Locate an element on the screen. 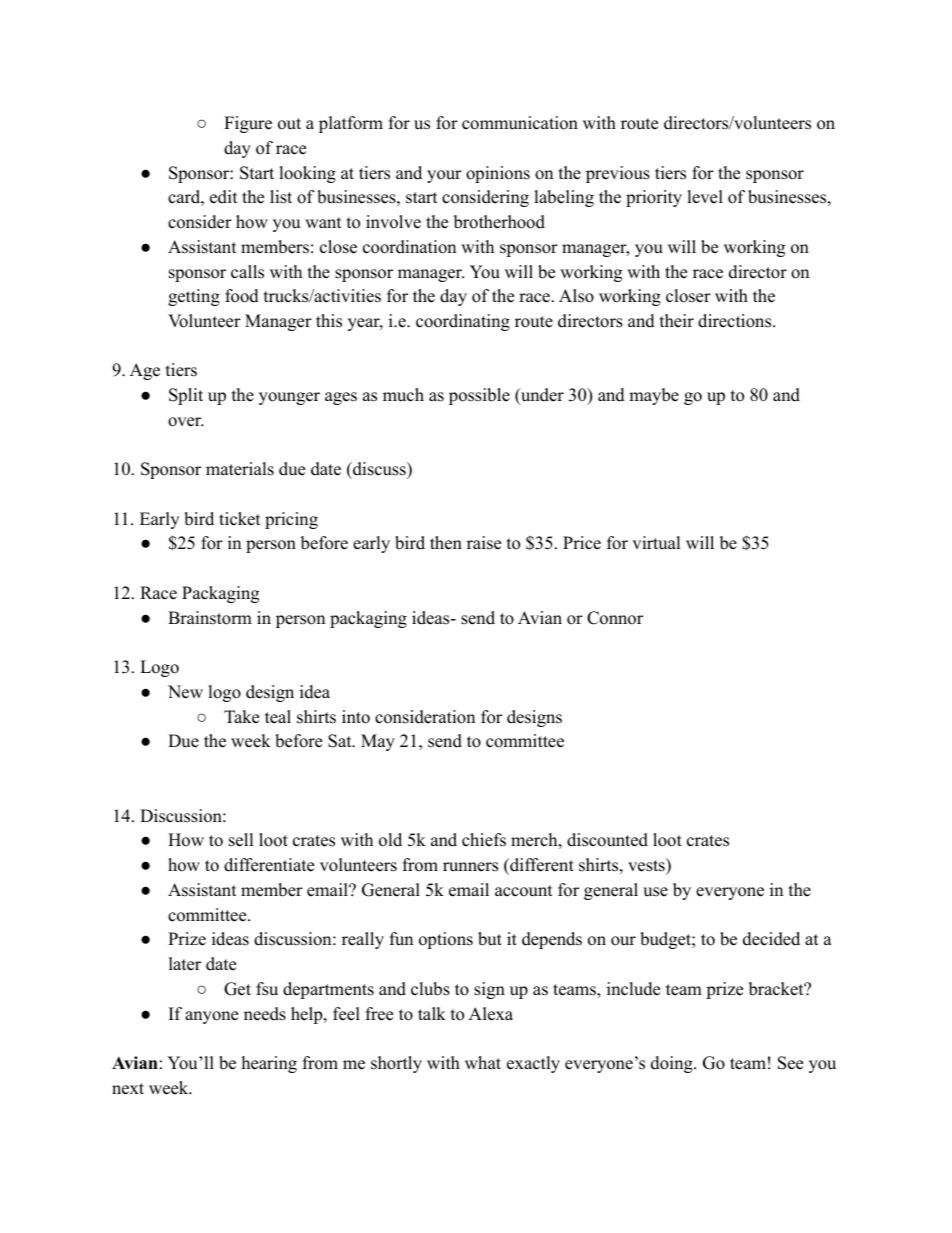 The height and width of the screenshot is (1233, 952). level is located at coordinates (705, 197).
